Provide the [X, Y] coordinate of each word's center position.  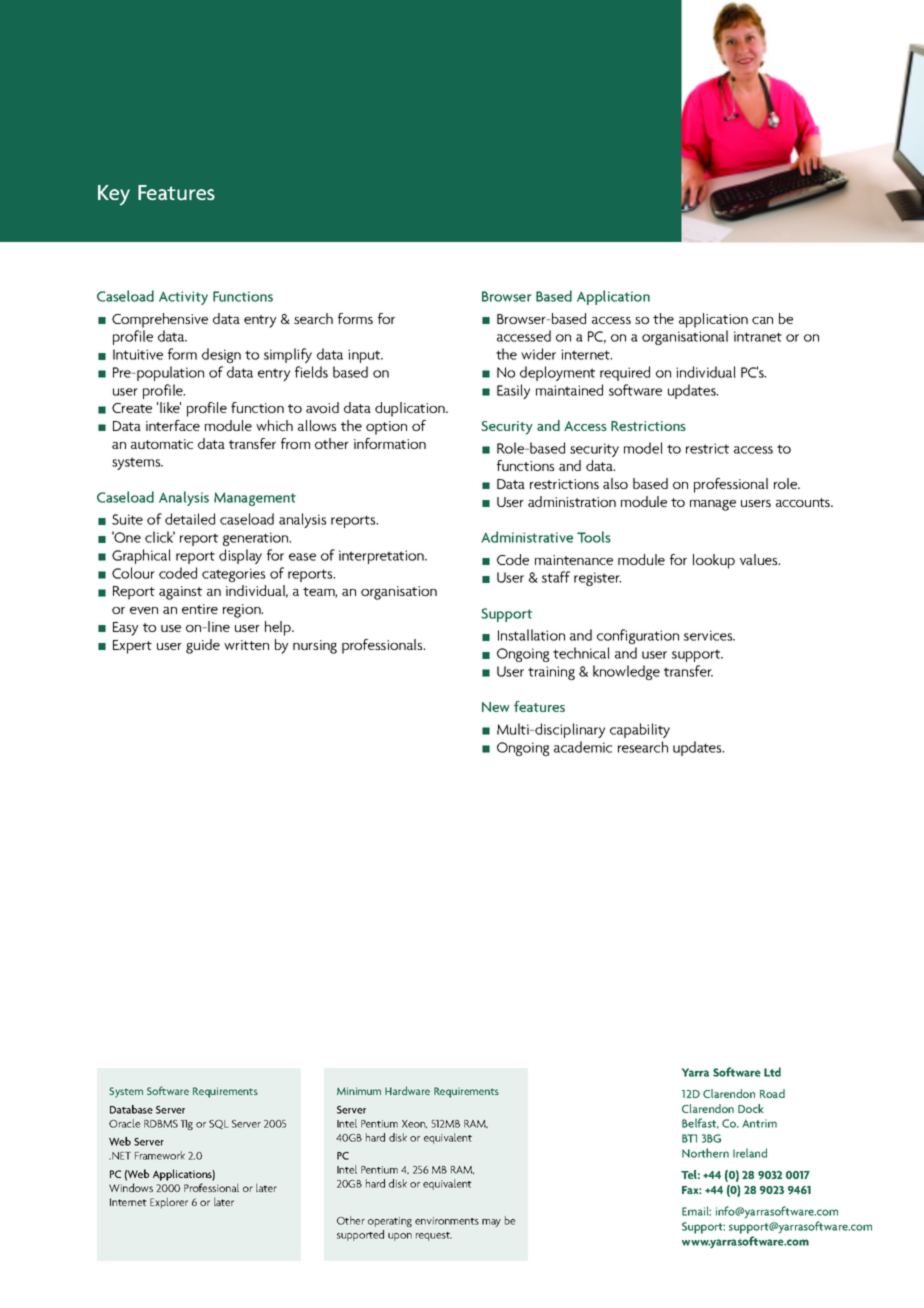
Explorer [169, 1203]
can [762, 320]
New [496, 707]
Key [114, 195]
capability [640, 730]
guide [203, 646]
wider [538, 354]
